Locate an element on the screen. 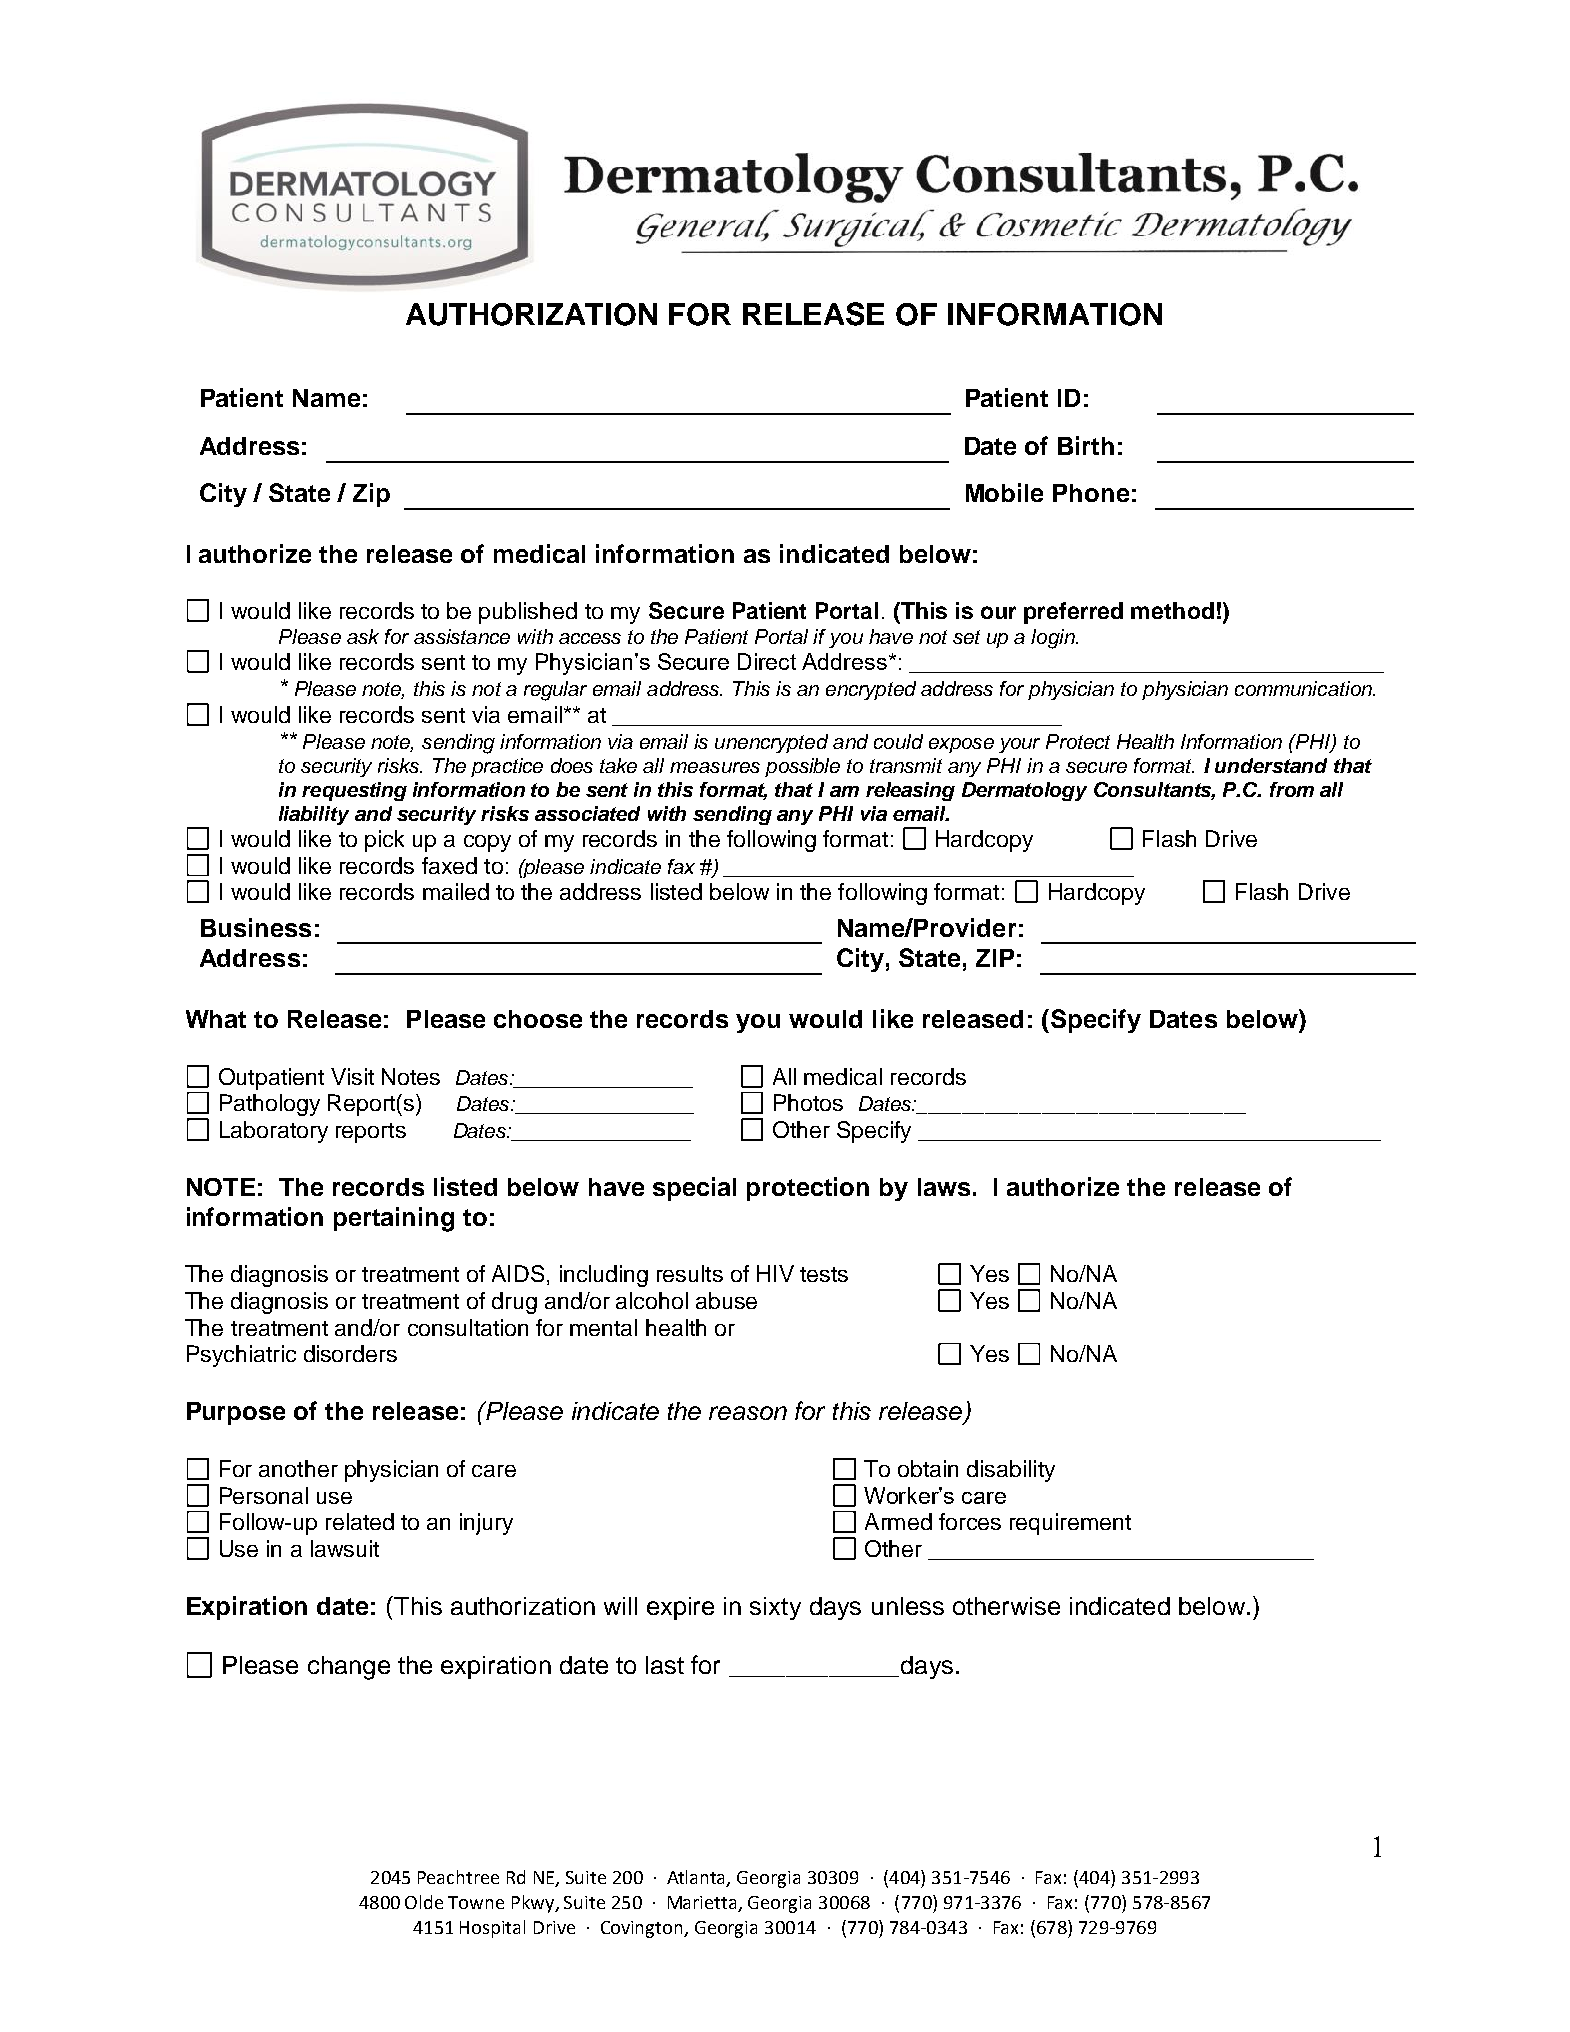  requirement is located at coordinates (1070, 1524).
